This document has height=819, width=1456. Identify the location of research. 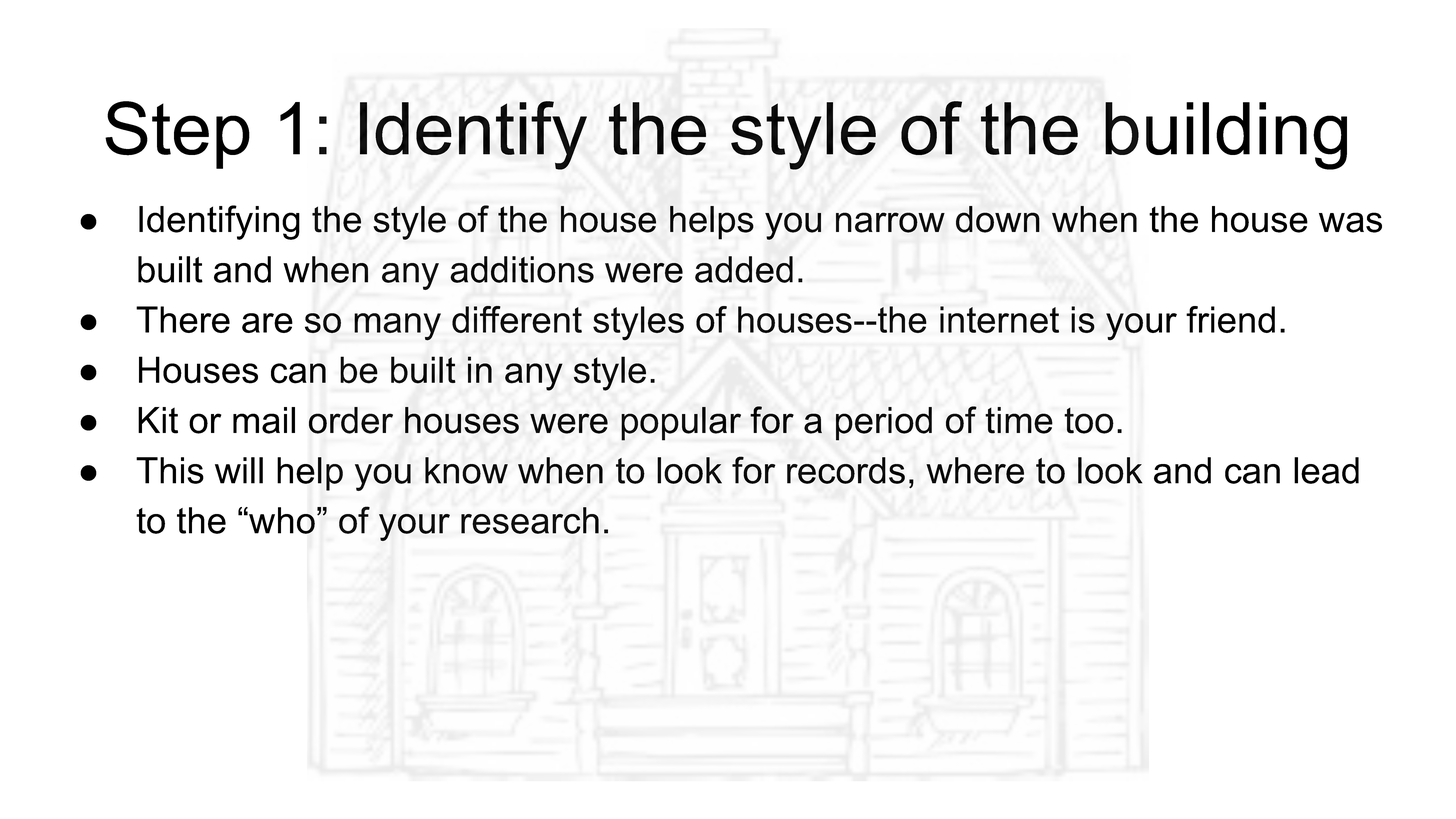
(530, 520).
